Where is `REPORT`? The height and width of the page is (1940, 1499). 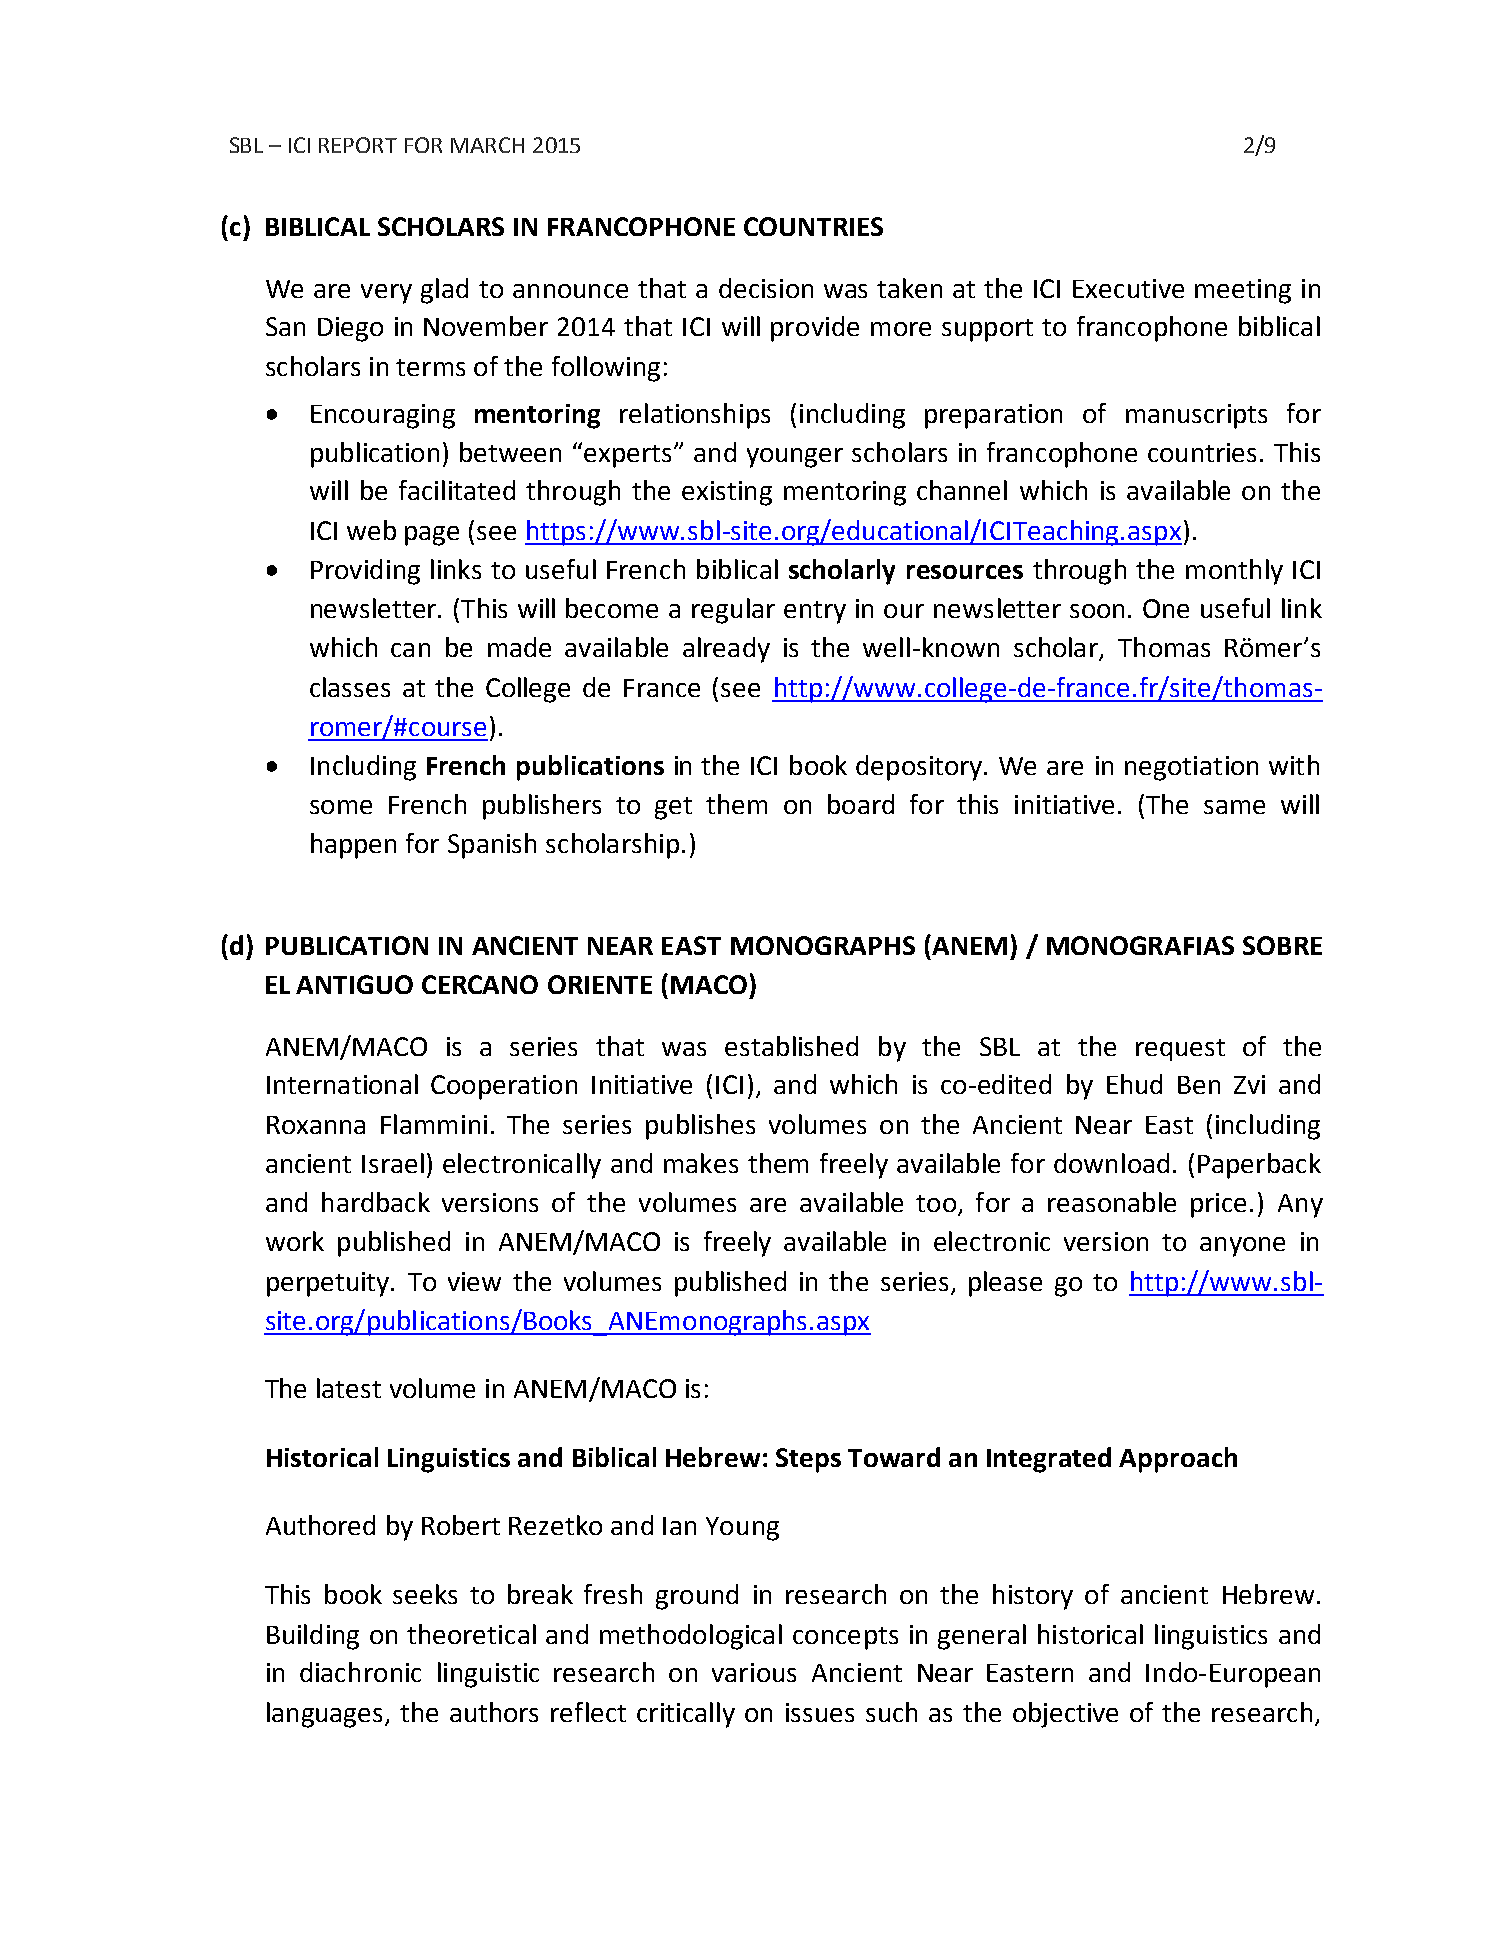 REPORT is located at coordinates (358, 145).
